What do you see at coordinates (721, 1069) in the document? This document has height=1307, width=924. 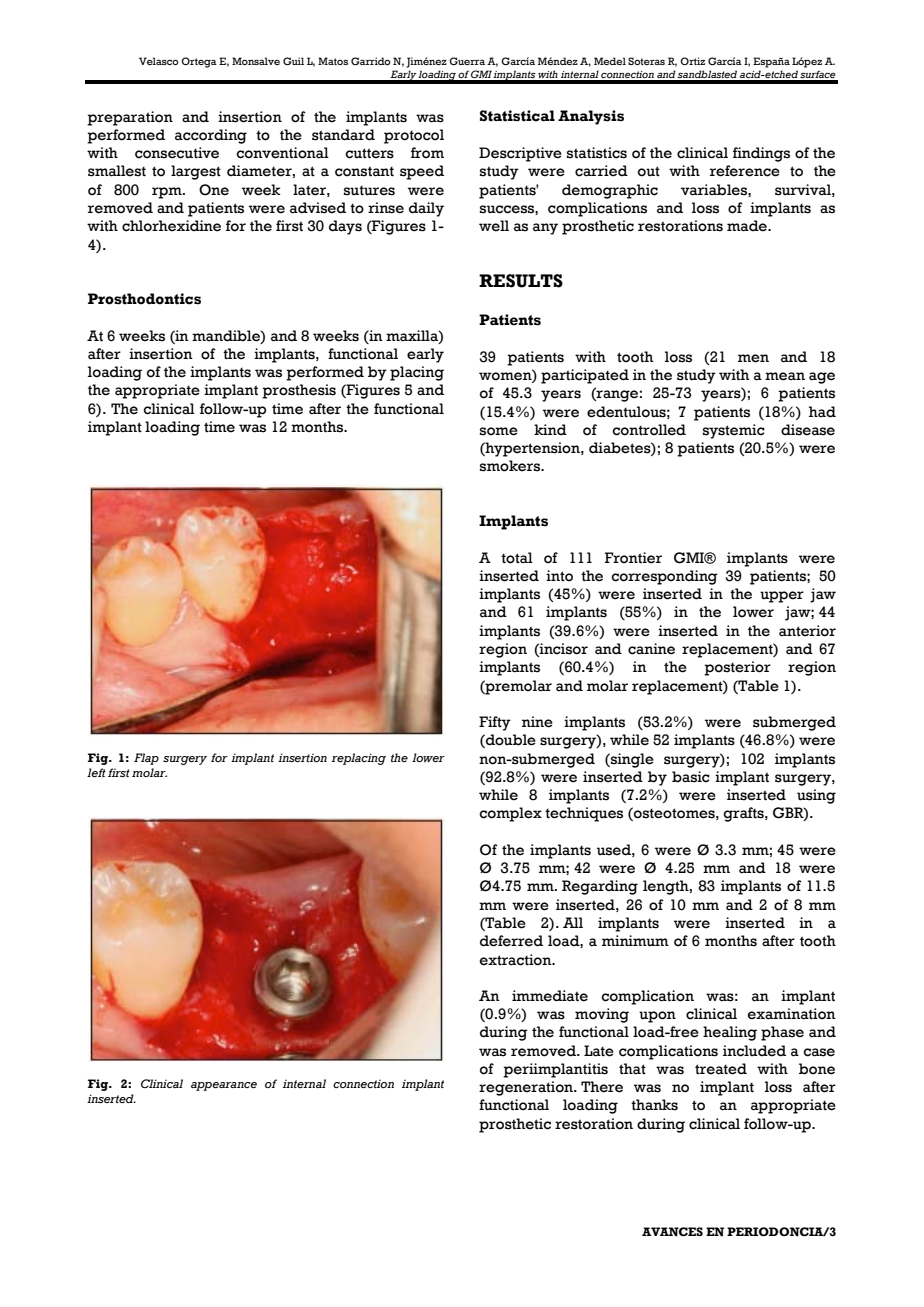 I see `treated` at bounding box center [721, 1069].
